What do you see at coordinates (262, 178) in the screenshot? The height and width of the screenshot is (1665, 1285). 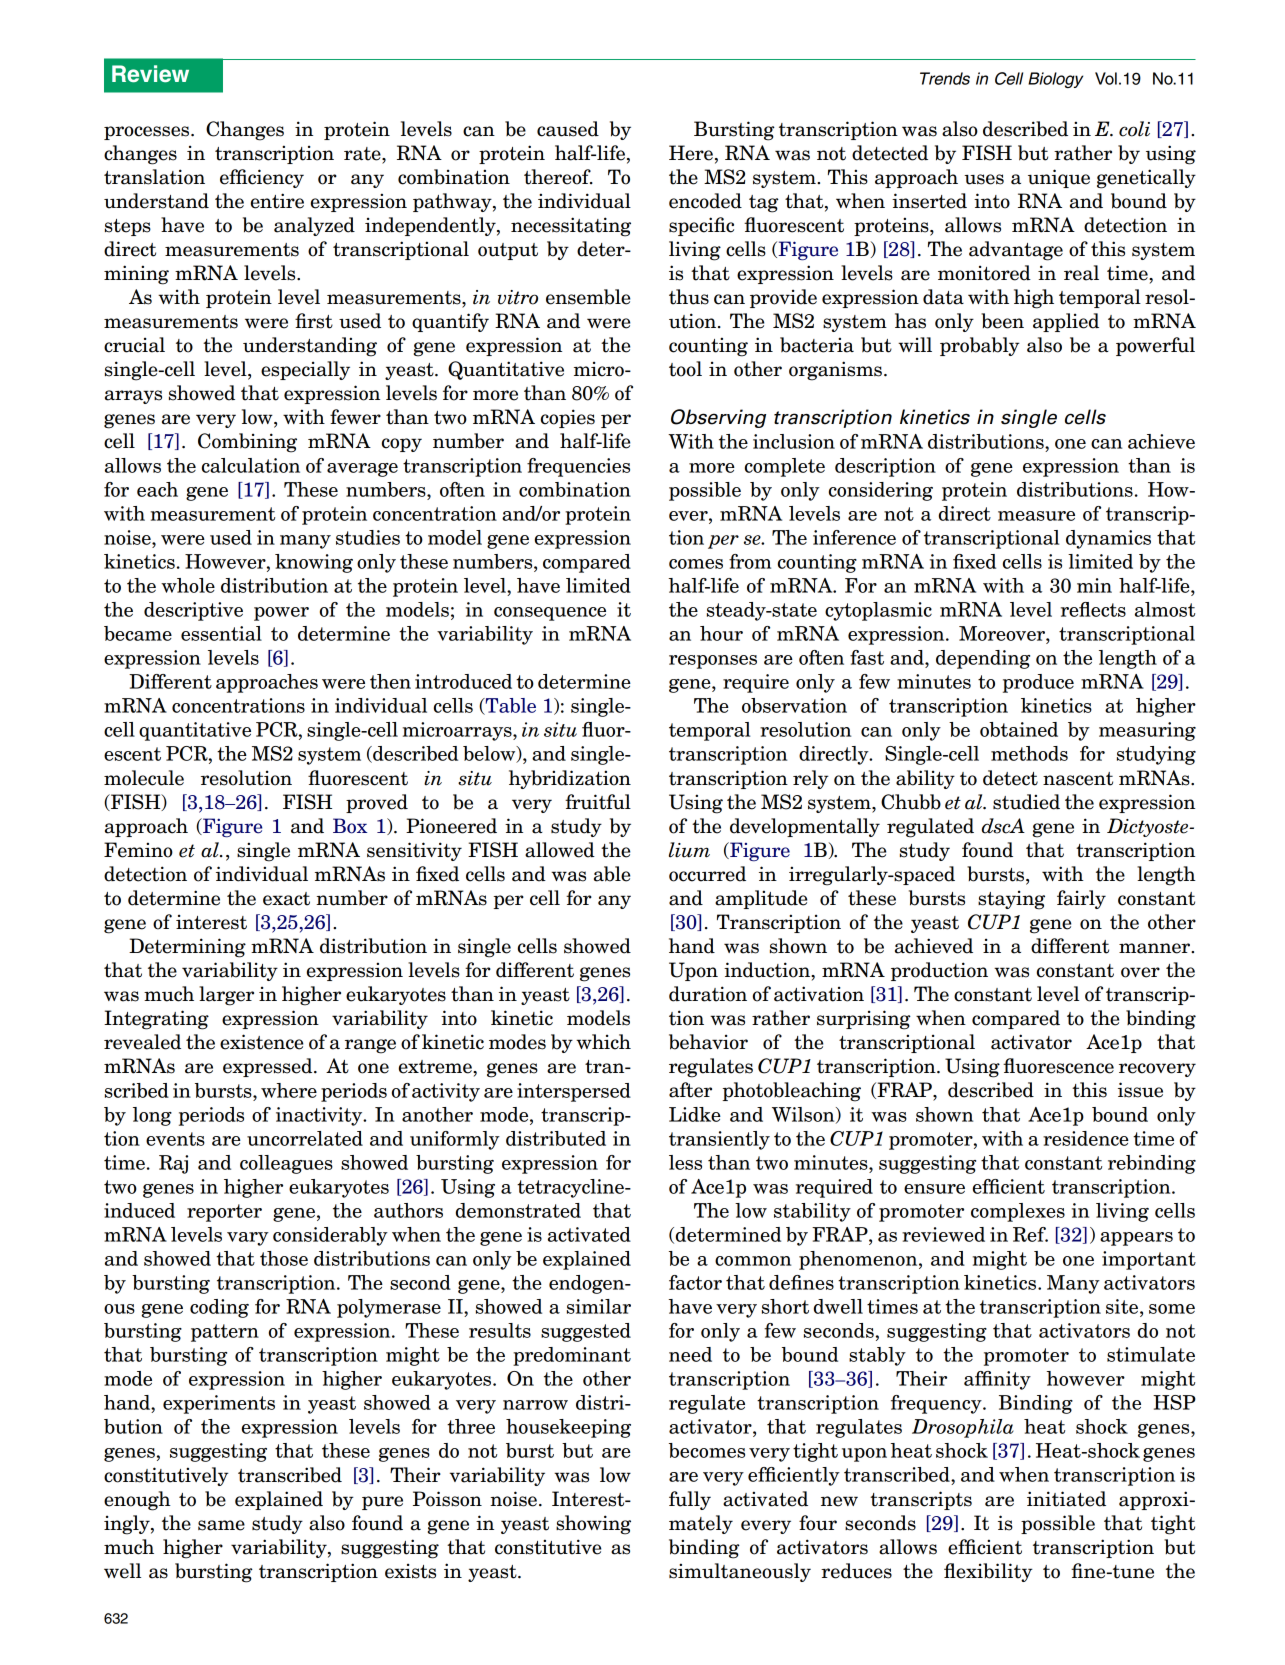 I see `efficiency` at bounding box center [262, 178].
